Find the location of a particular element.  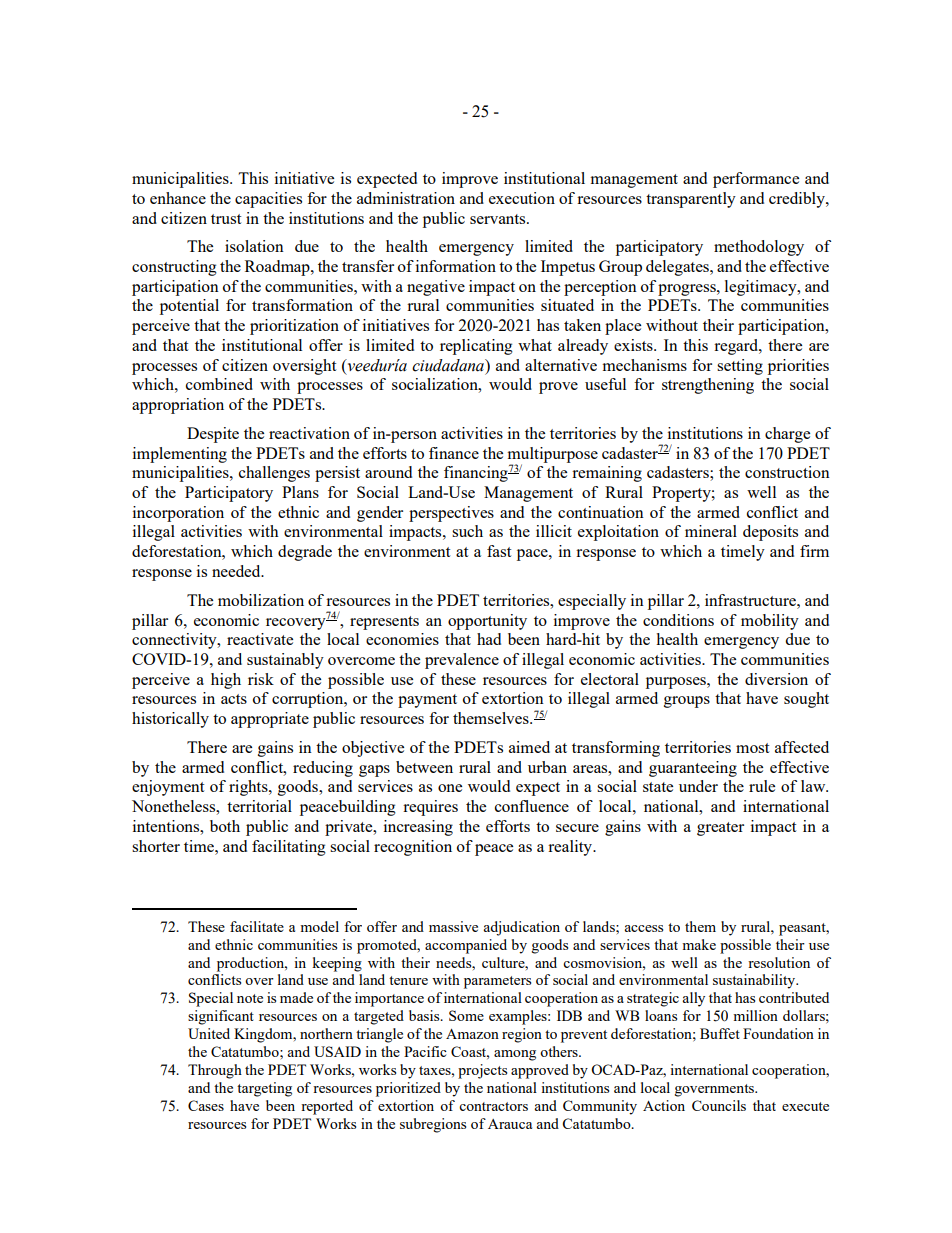

Through is located at coordinates (215, 1071).
